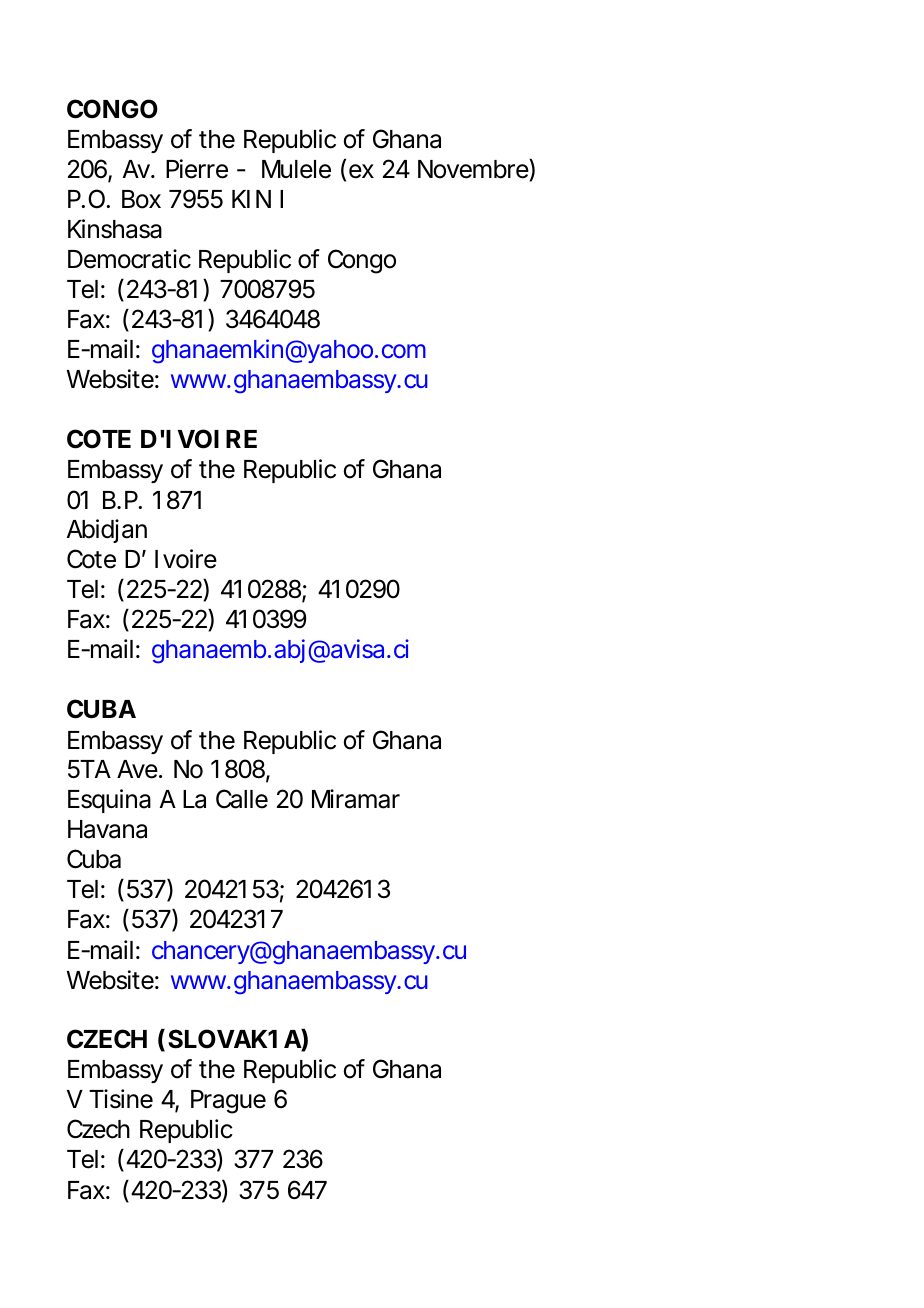 The image size is (924, 1308). Describe the element at coordinates (473, 169) in the page. I see `Novembre` at that location.
